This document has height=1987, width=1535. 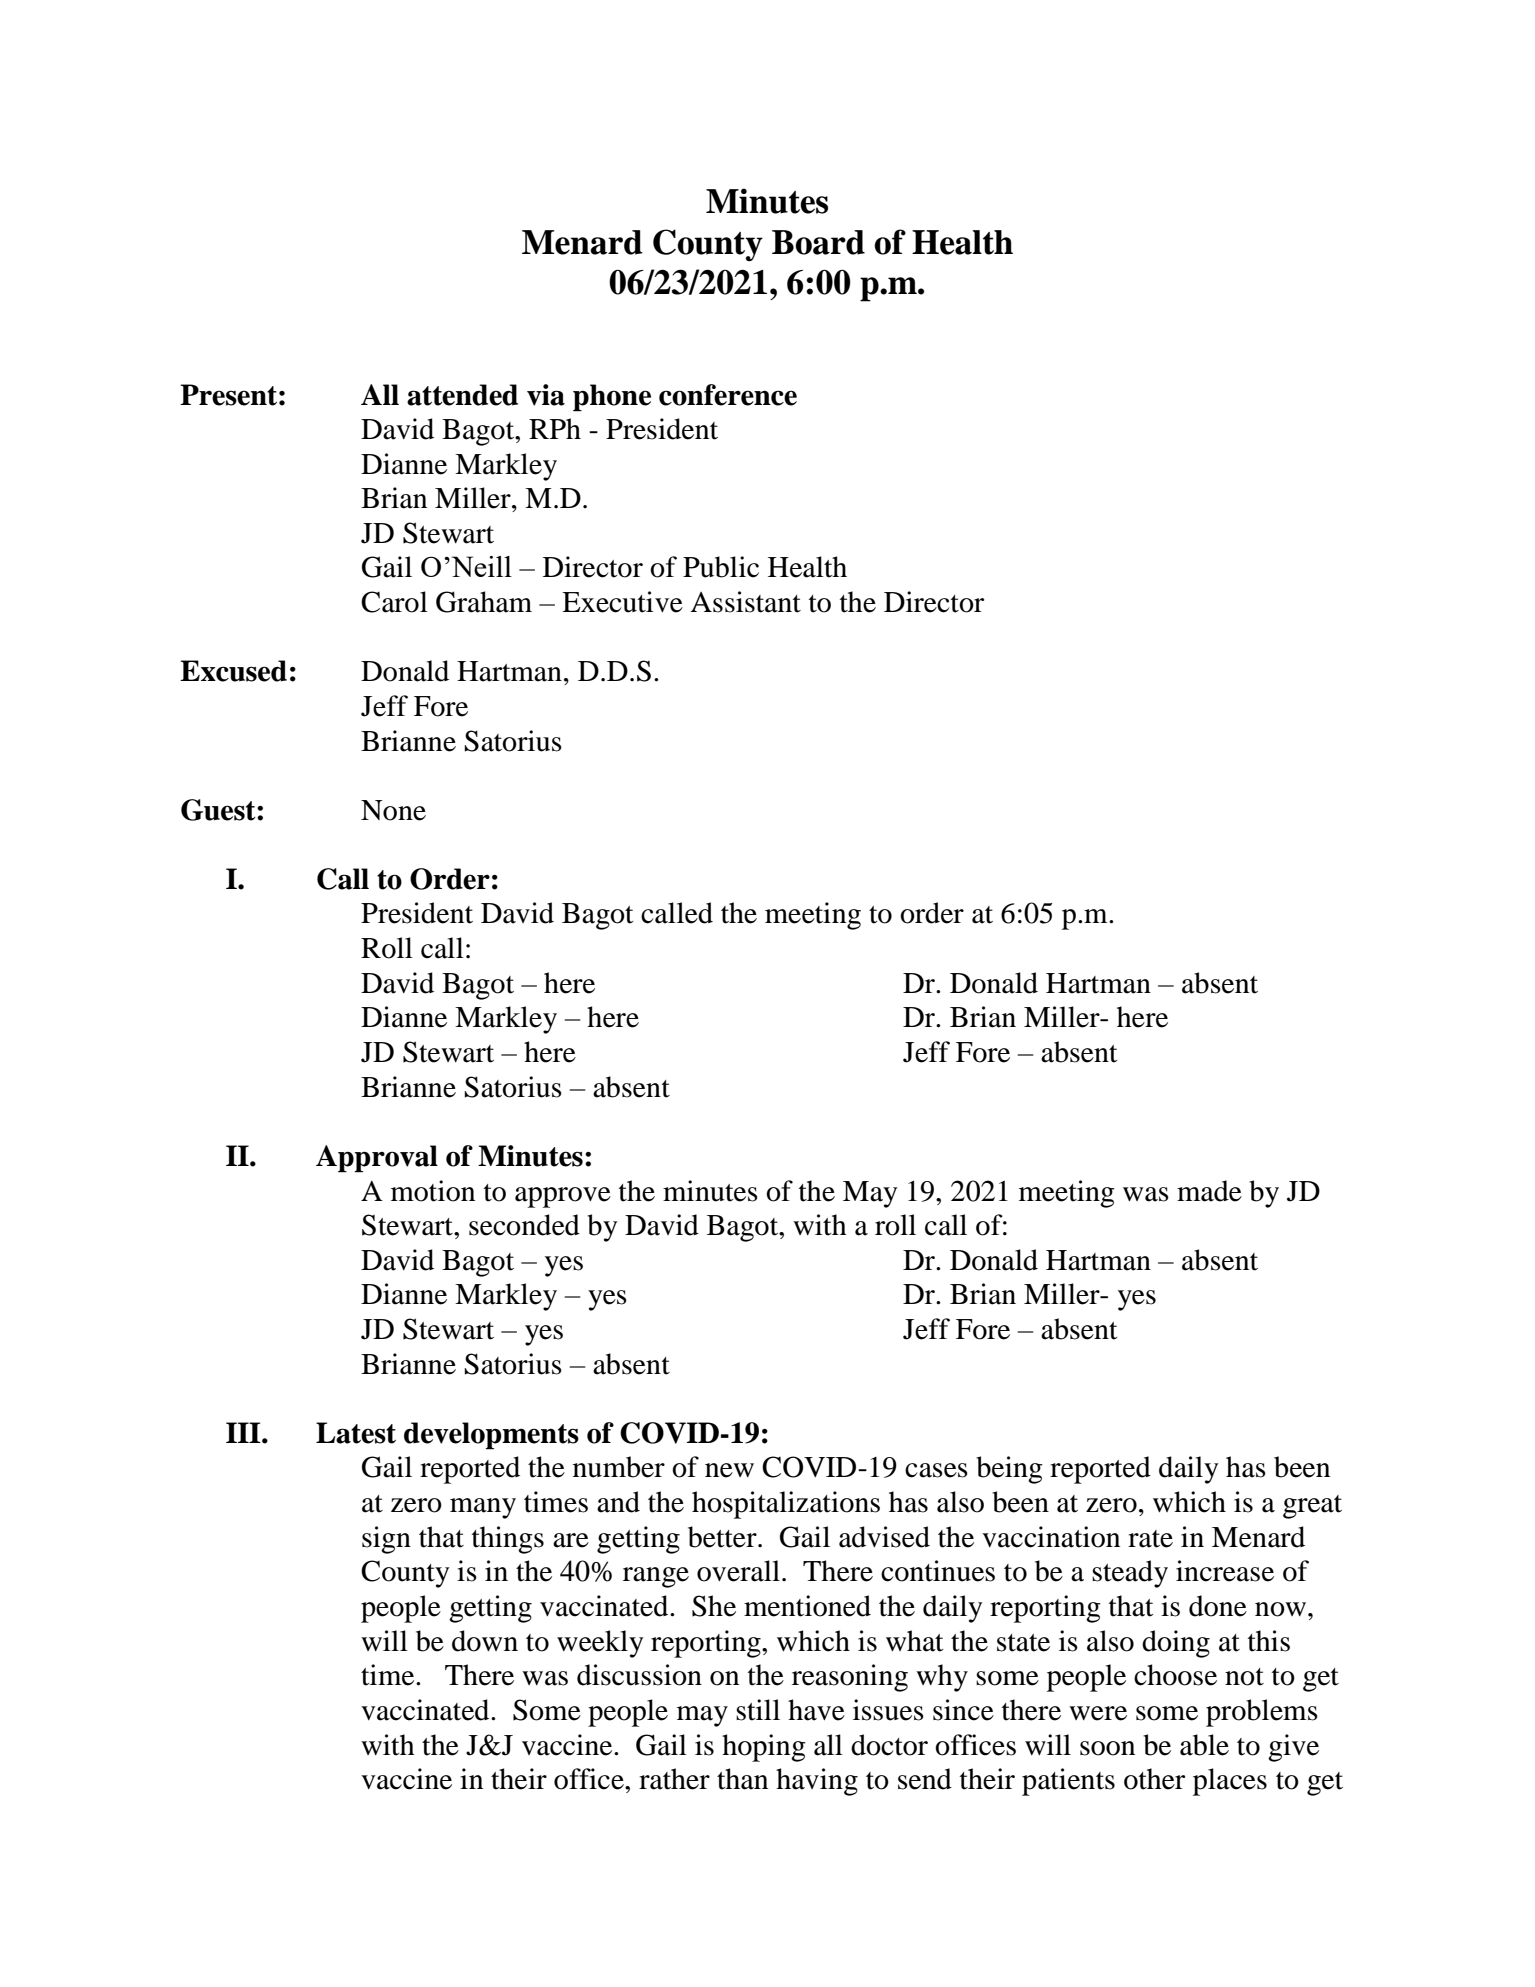 I want to click on approve, so click(x=563, y=1197).
